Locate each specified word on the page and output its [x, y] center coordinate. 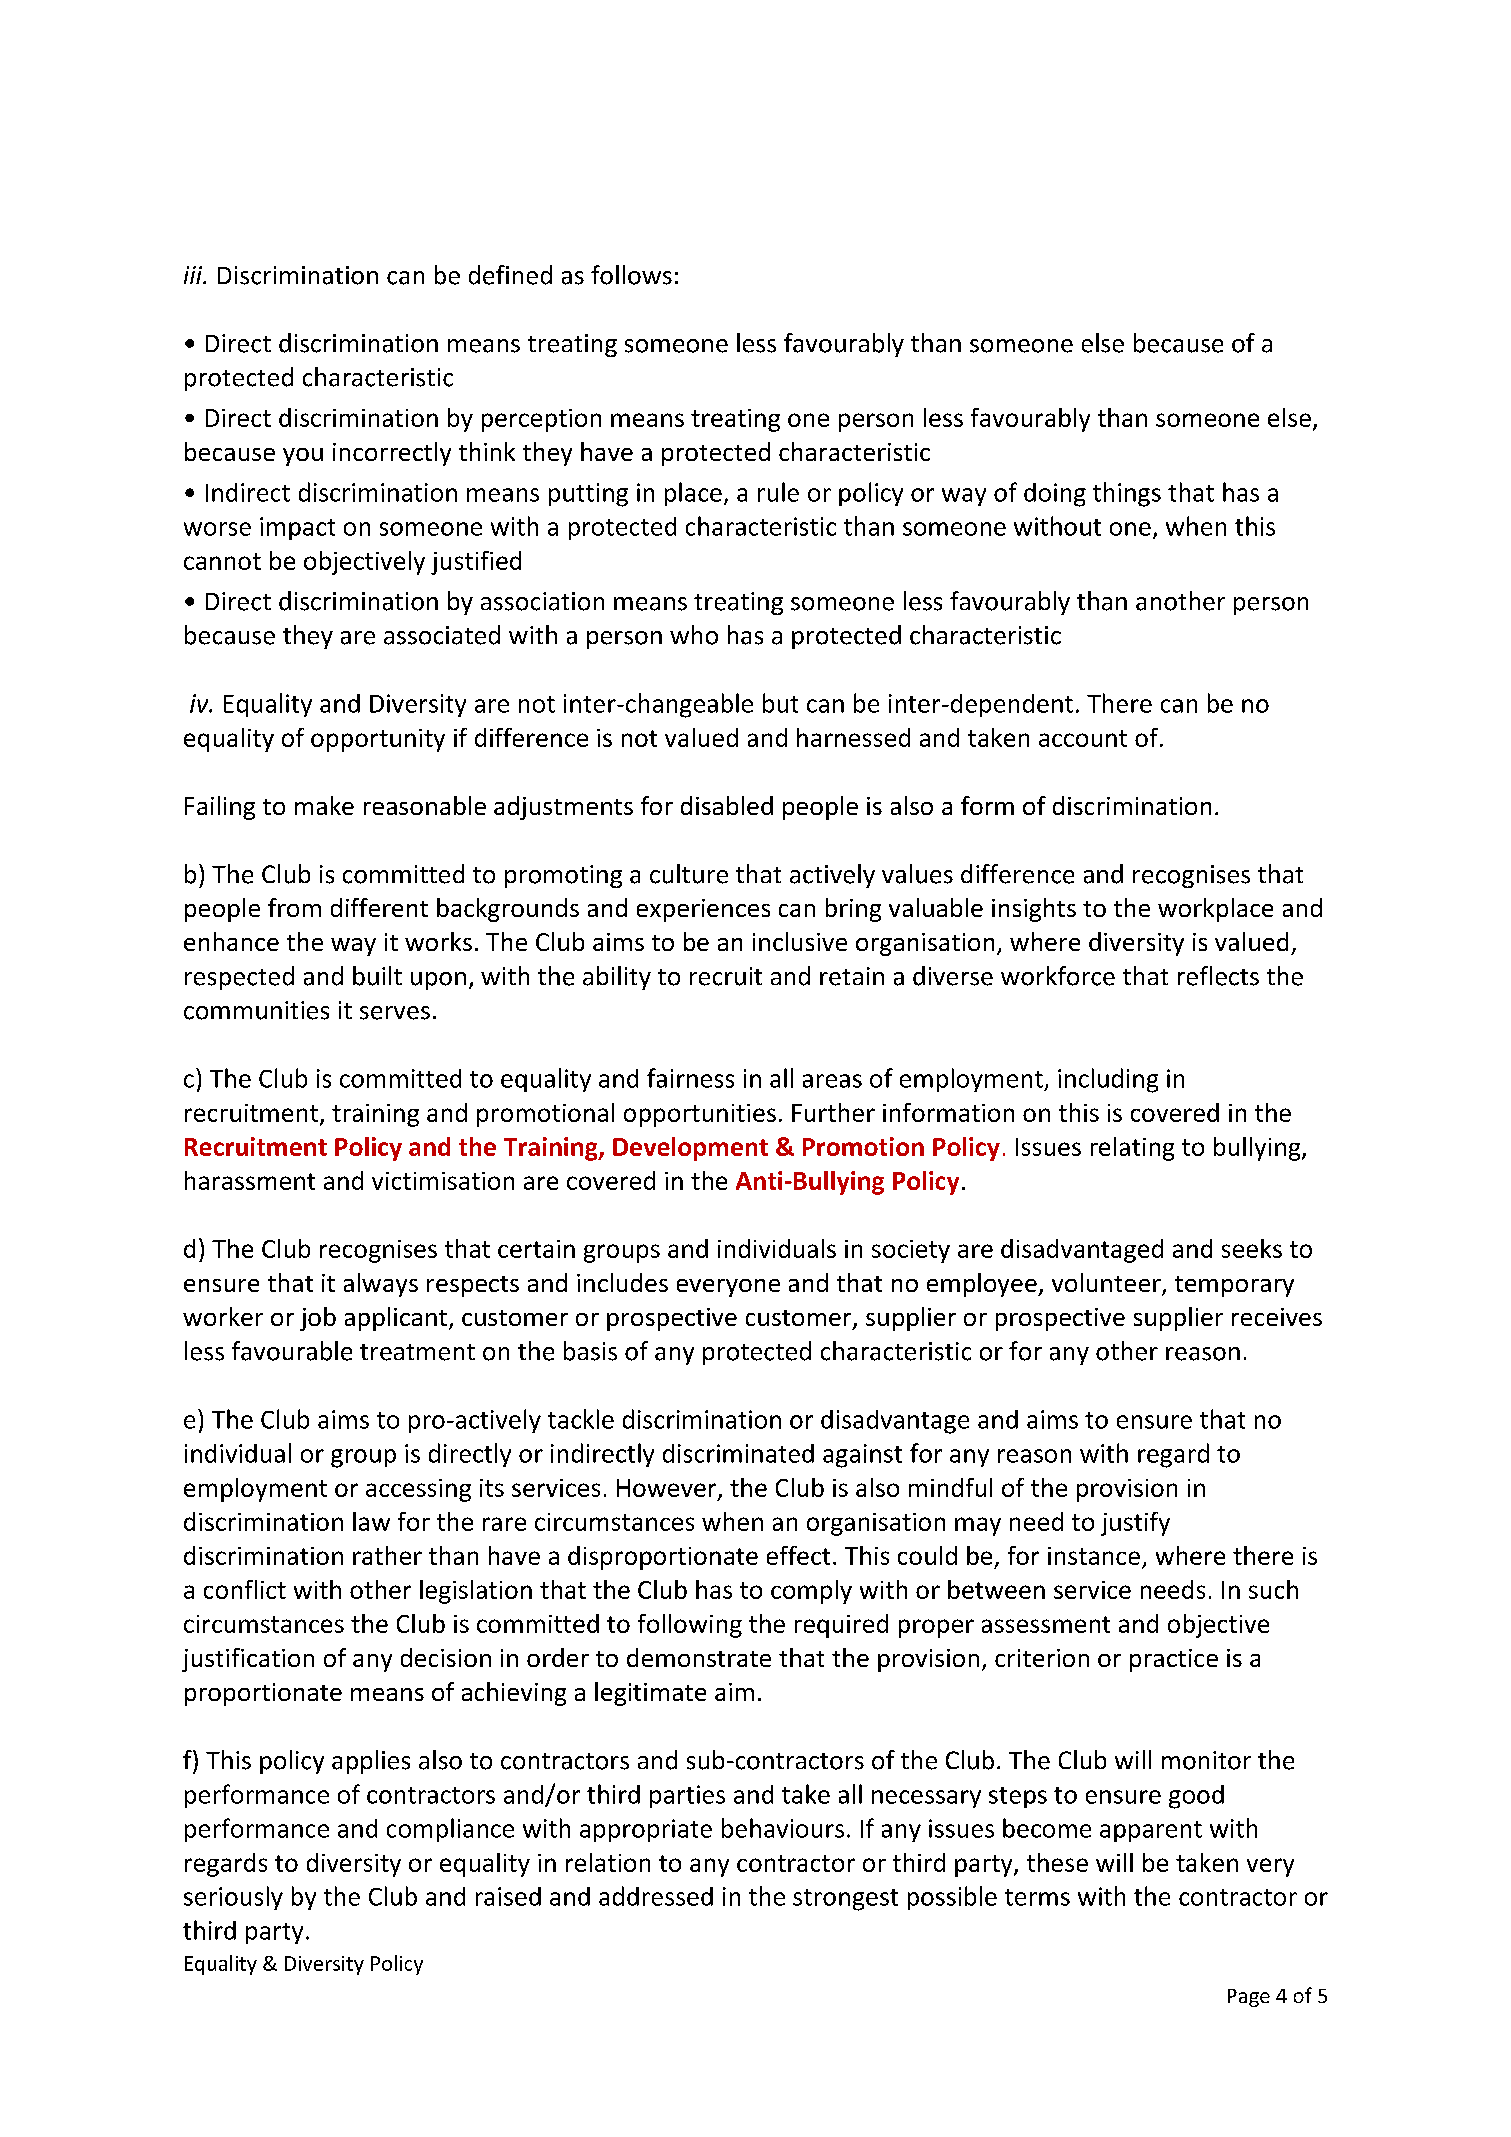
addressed [656, 1896]
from [294, 907]
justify [1135, 1524]
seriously [233, 1898]
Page [1249, 1998]
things [1127, 494]
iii [194, 275]
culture [689, 874]
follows [631, 275]
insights [1034, 910]
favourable [292, 1351]
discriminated [738, 1453]
